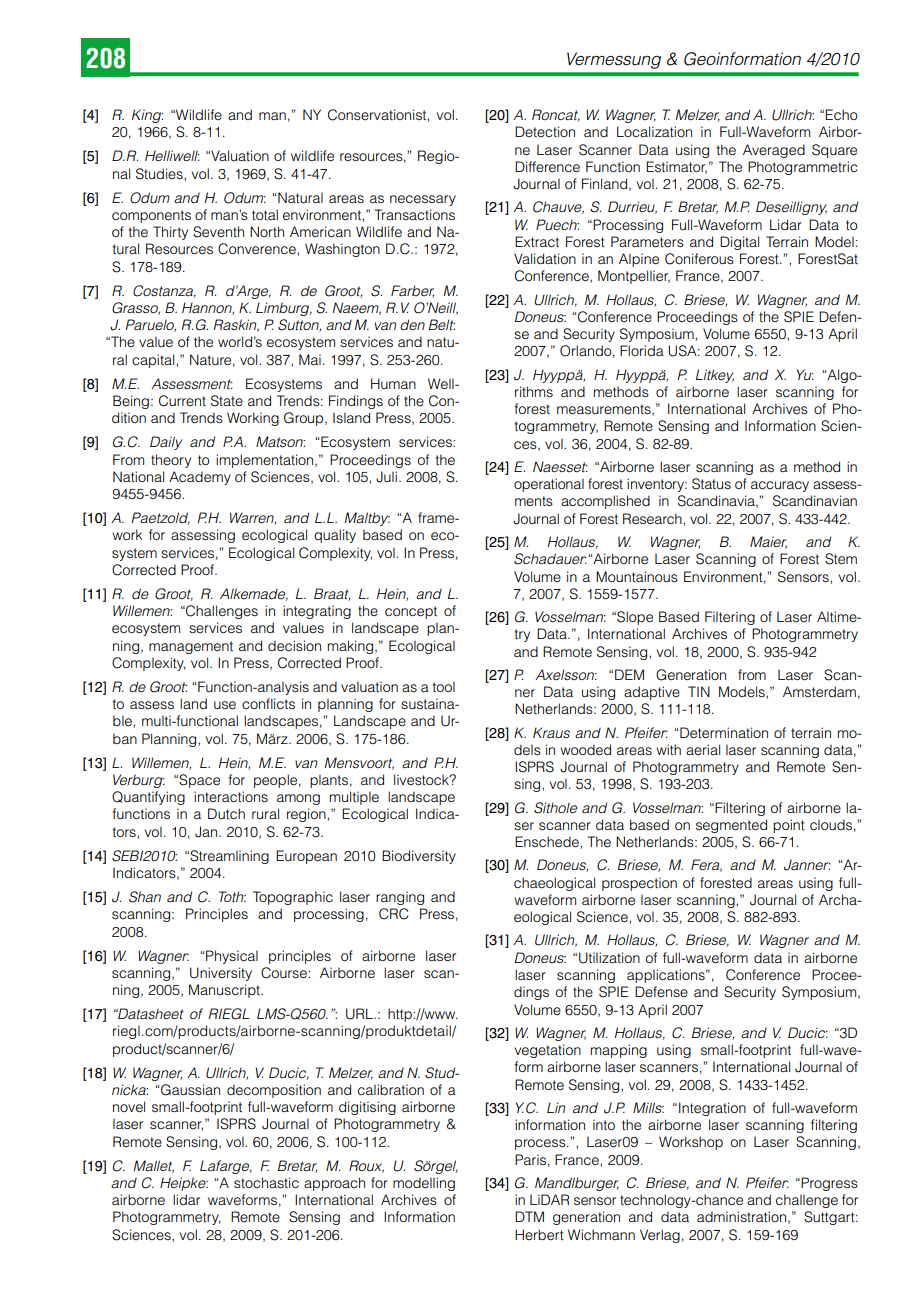 The width and height of the screenshot is (924, 1305). What do you see at coordinates (266, 1182) in the screenshot?
I see `stochastic` at bounding box center [266, 1182].
